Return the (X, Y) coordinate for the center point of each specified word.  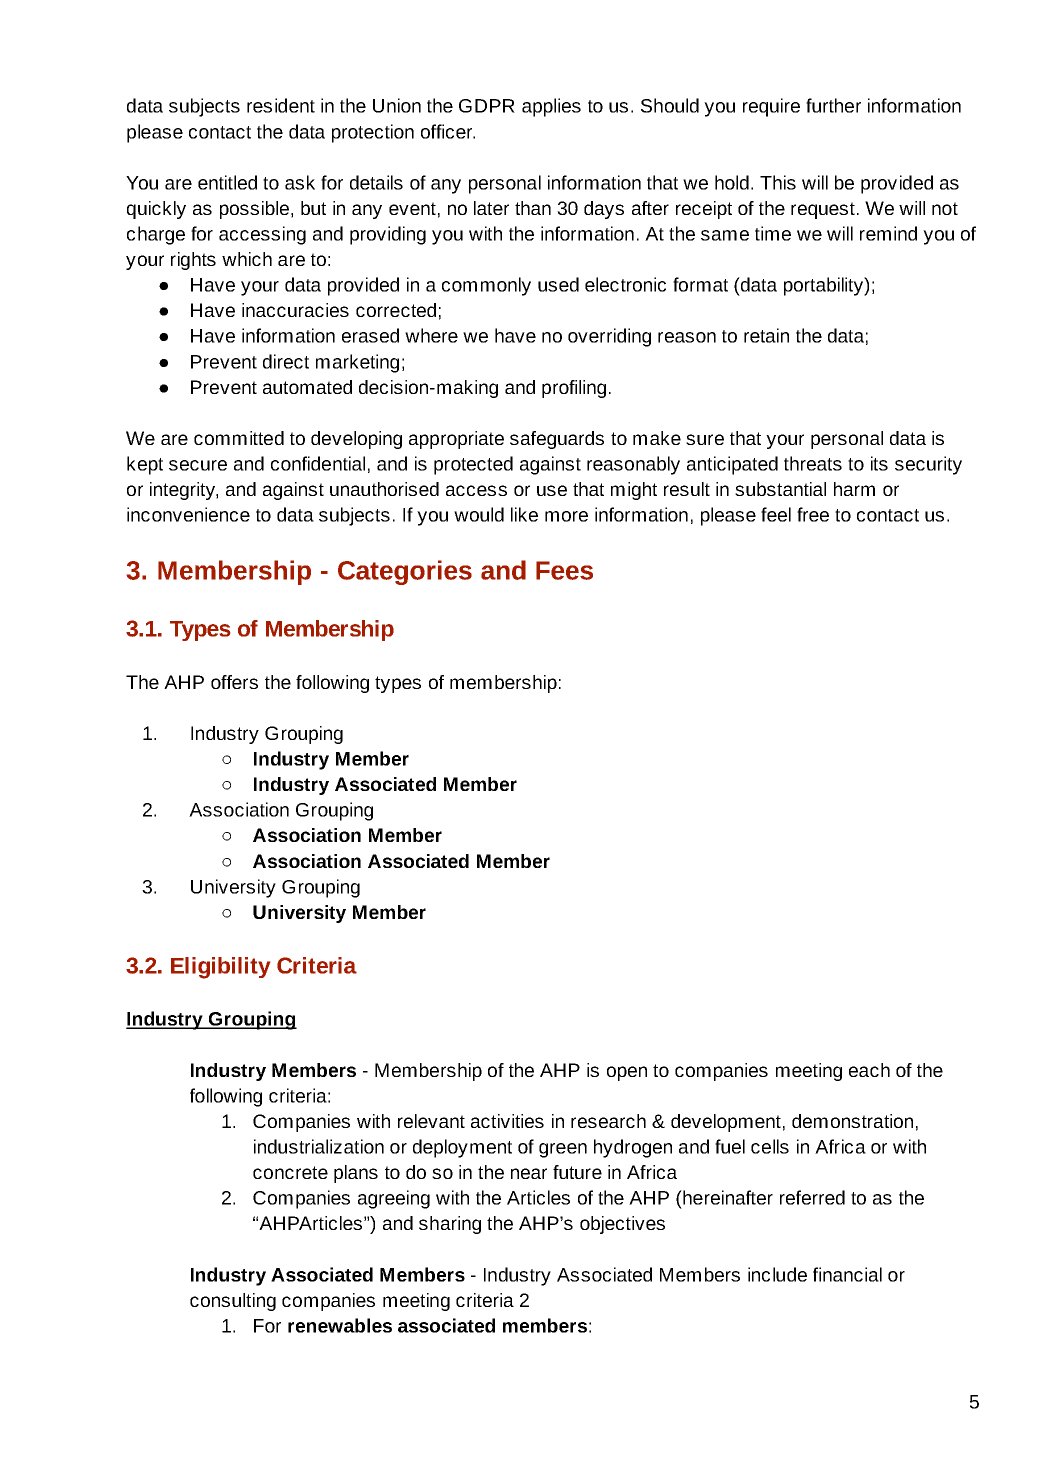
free (813, 514)
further (833, 105)
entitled (227, 182)
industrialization (319, 1146)
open (627, 1073)
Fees (564, 570)
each (869, 1070)
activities (507, 1121)
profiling (574, 389)
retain (766, 335)
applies (551, 107)
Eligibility (220, 968)
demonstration (852, 1121)
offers (234, 682)
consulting (233, 1302)
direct (286, 361)
